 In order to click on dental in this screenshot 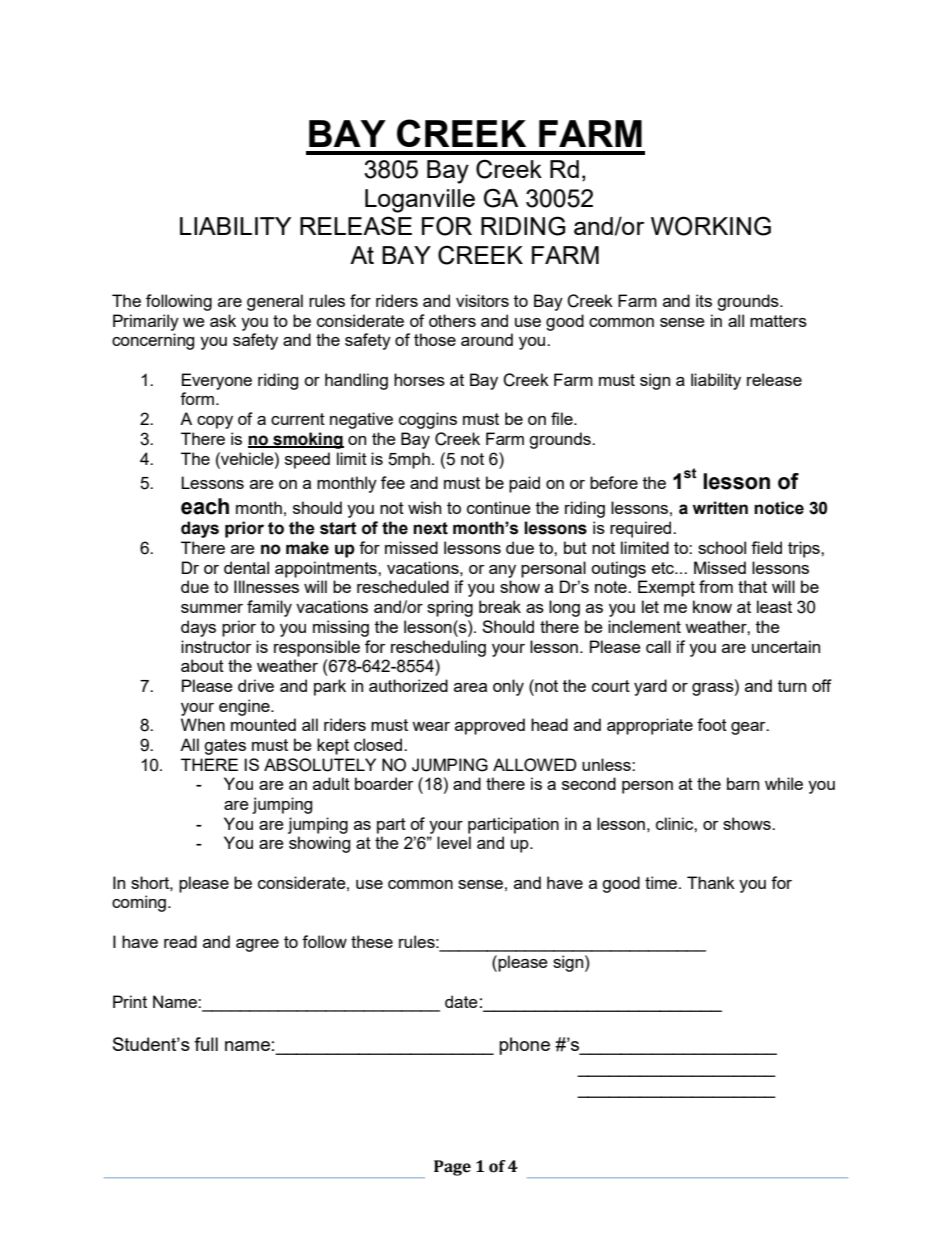, I will do `click(246, 567)`.
